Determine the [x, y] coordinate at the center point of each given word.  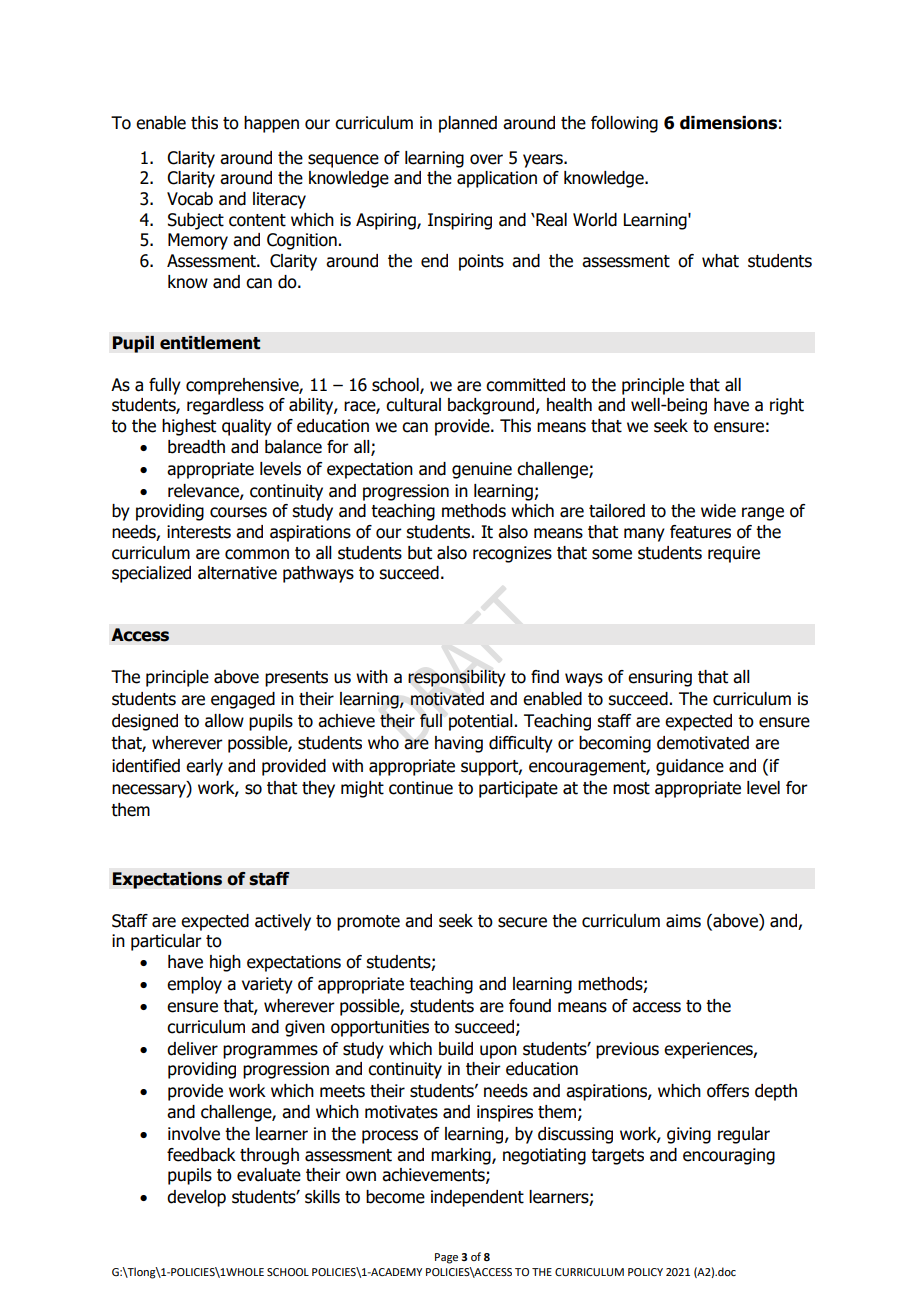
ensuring [660, 678]
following [624, 124]
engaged [243, 700]
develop [196, 1198]
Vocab [190, 199]
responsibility [457, 678]
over [486, 159]
